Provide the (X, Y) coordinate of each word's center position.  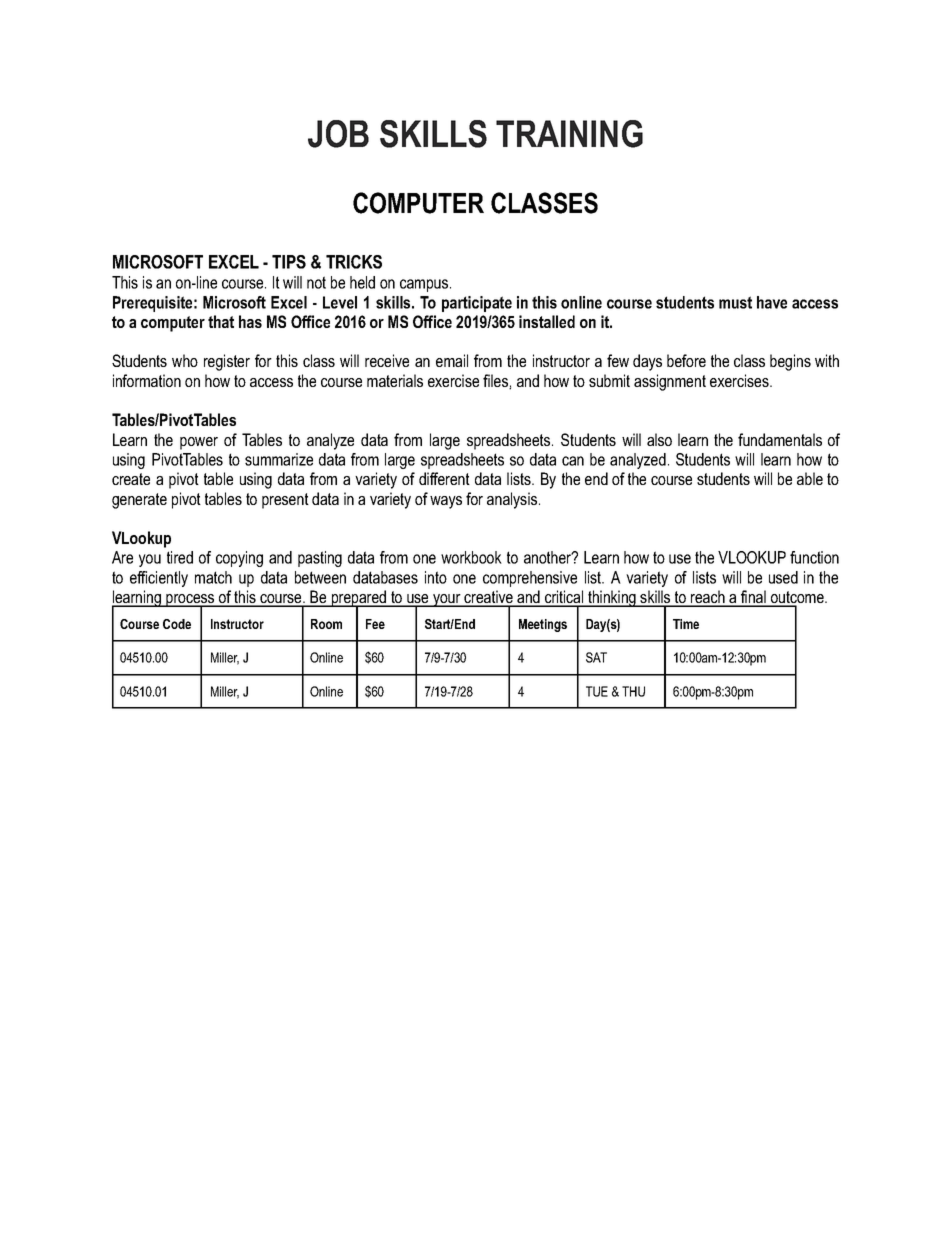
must (735, 302)
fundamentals (780, 439)
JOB (338, 134)
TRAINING (569, 134)
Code (177, 624)
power (199, 443)
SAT (596, 657)
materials (395, 380)
